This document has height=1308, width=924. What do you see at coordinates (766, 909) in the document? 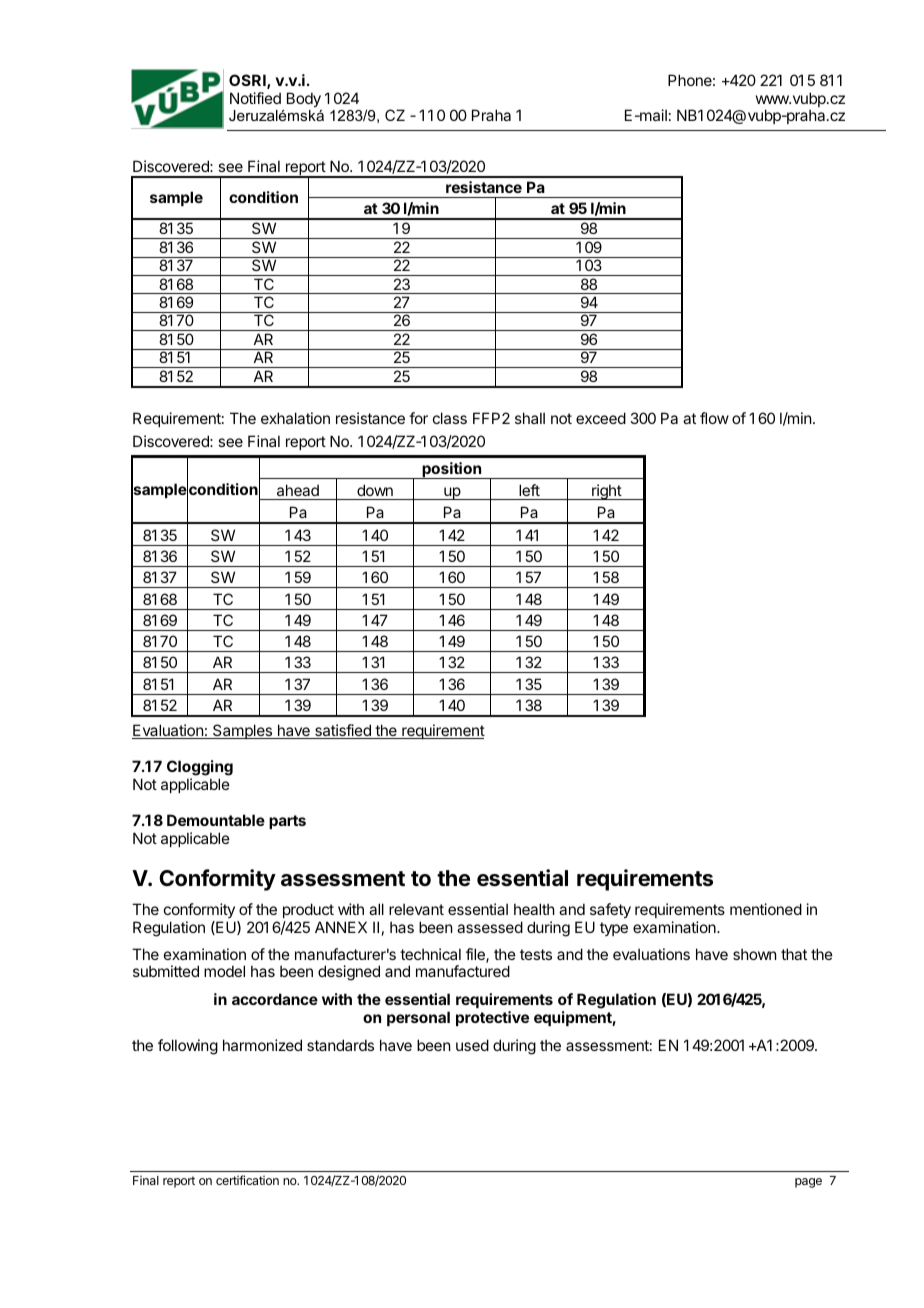
I see `mentioned` at bounding box center [766, 909].
